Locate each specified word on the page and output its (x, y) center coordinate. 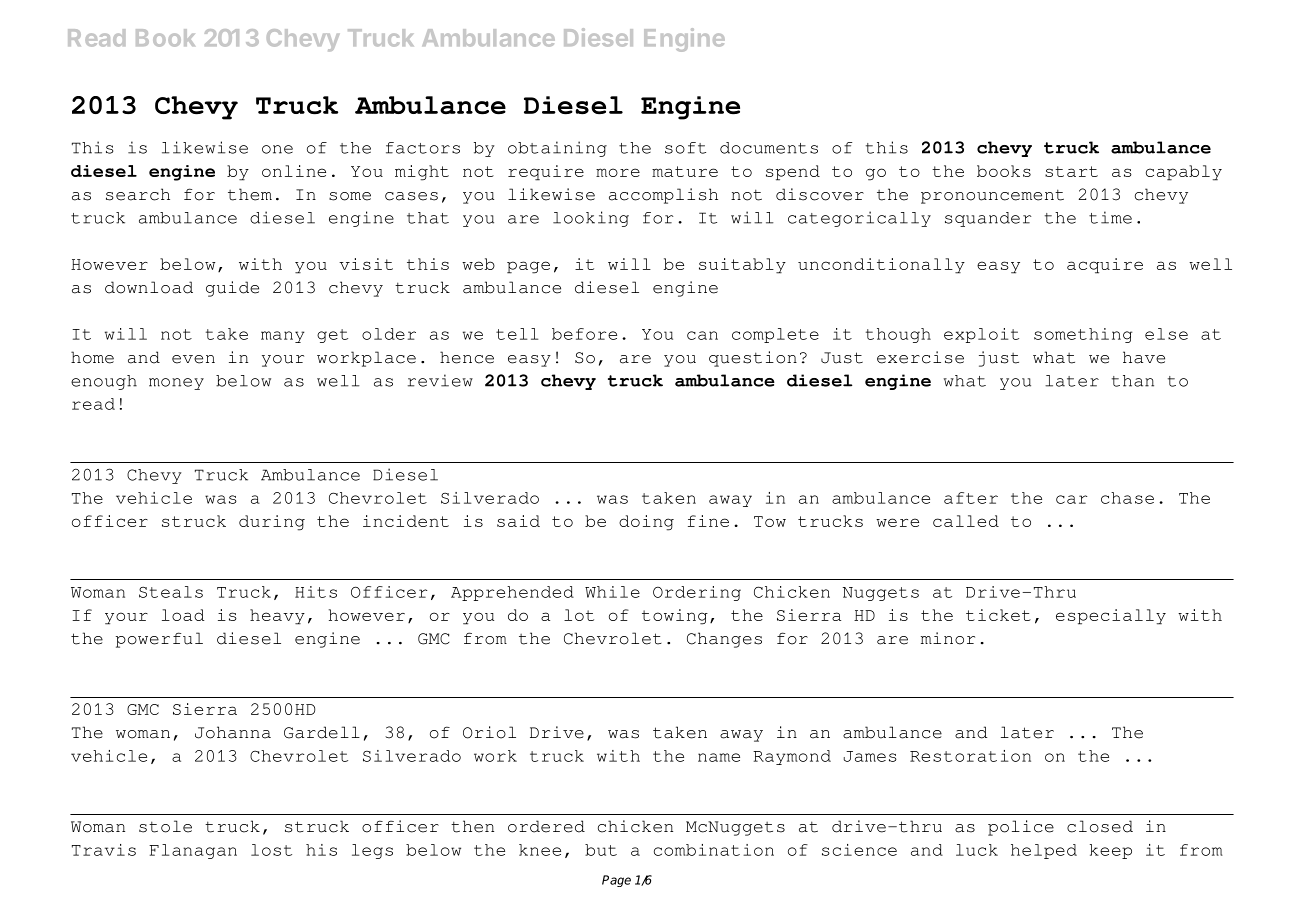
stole (165, 826)
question (753, 359)
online (294, 171)
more (618, 172)
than (1133, 381)
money (176, 384)
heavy (277, 617)
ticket (998, 615)
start (1071, 171)
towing (675, 617)
